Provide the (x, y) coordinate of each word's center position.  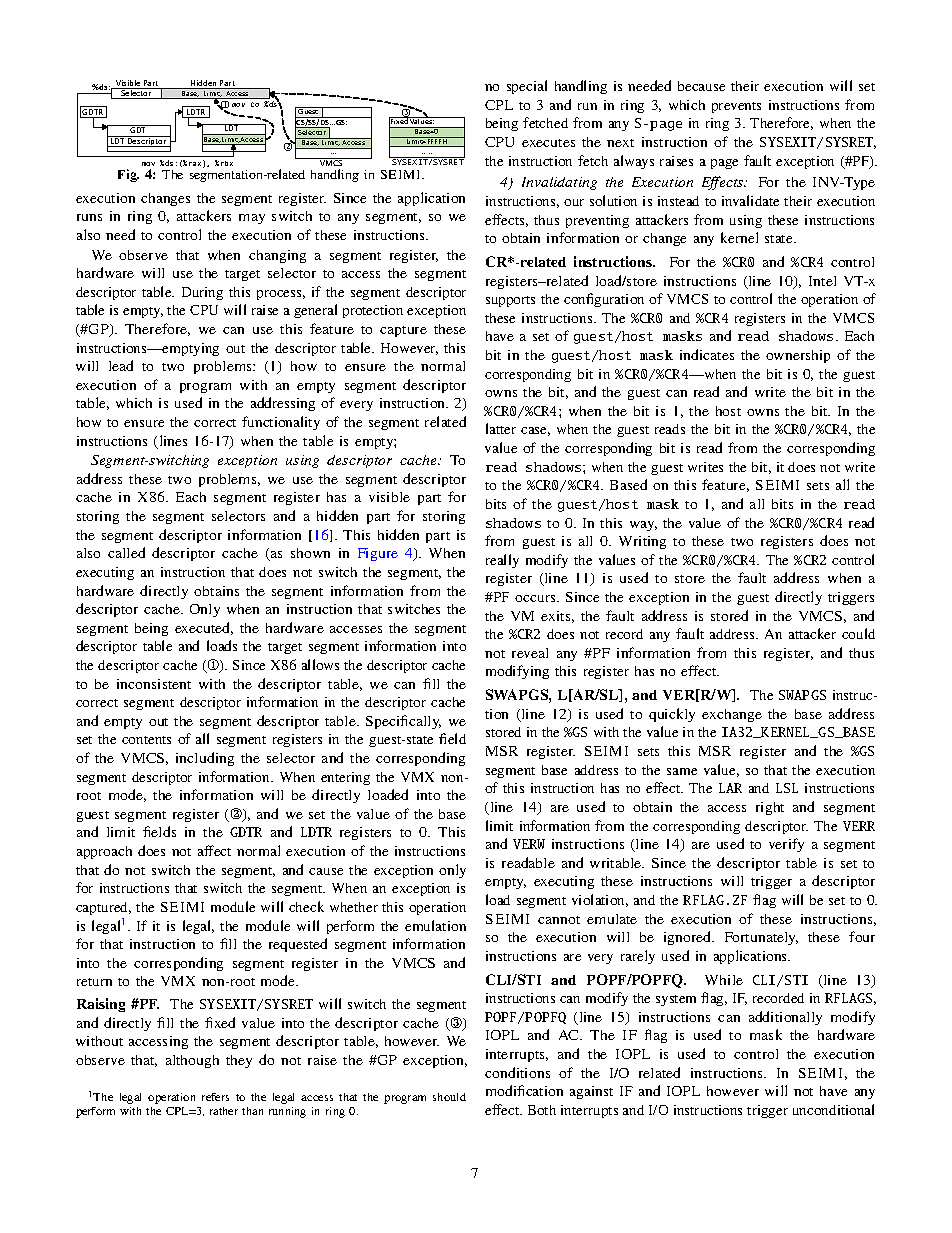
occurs (536, 598)
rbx (227, 163)
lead (121, 365)
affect (214, 850)
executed (204, 628)
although (192, 1061)
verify (786, 845)
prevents (736, 107)
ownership (798, 356)
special (527, 87)
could (858, 633)
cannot (559, 920)
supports (510, 301)
